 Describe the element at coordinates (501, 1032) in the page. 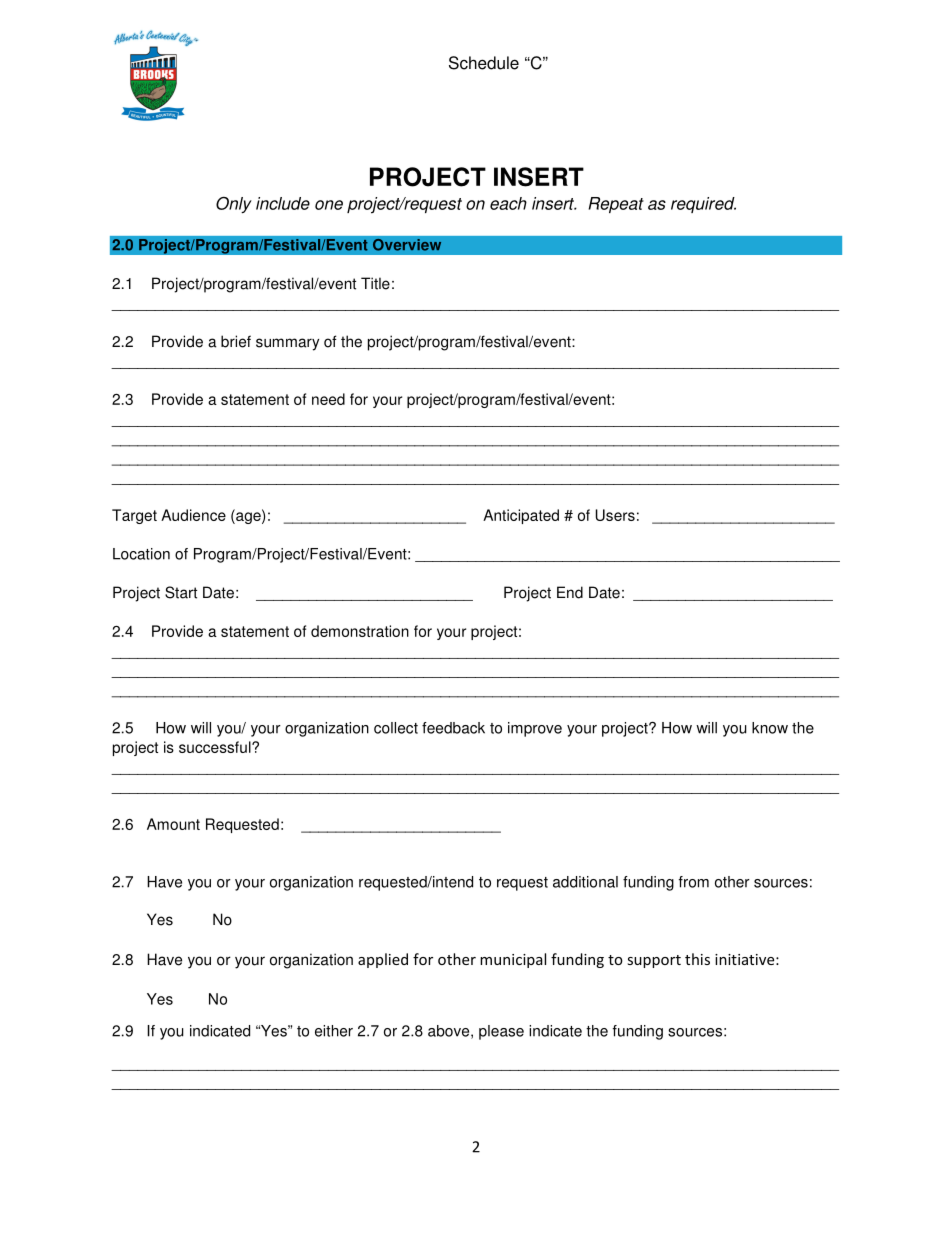

I see `please` at that location.
